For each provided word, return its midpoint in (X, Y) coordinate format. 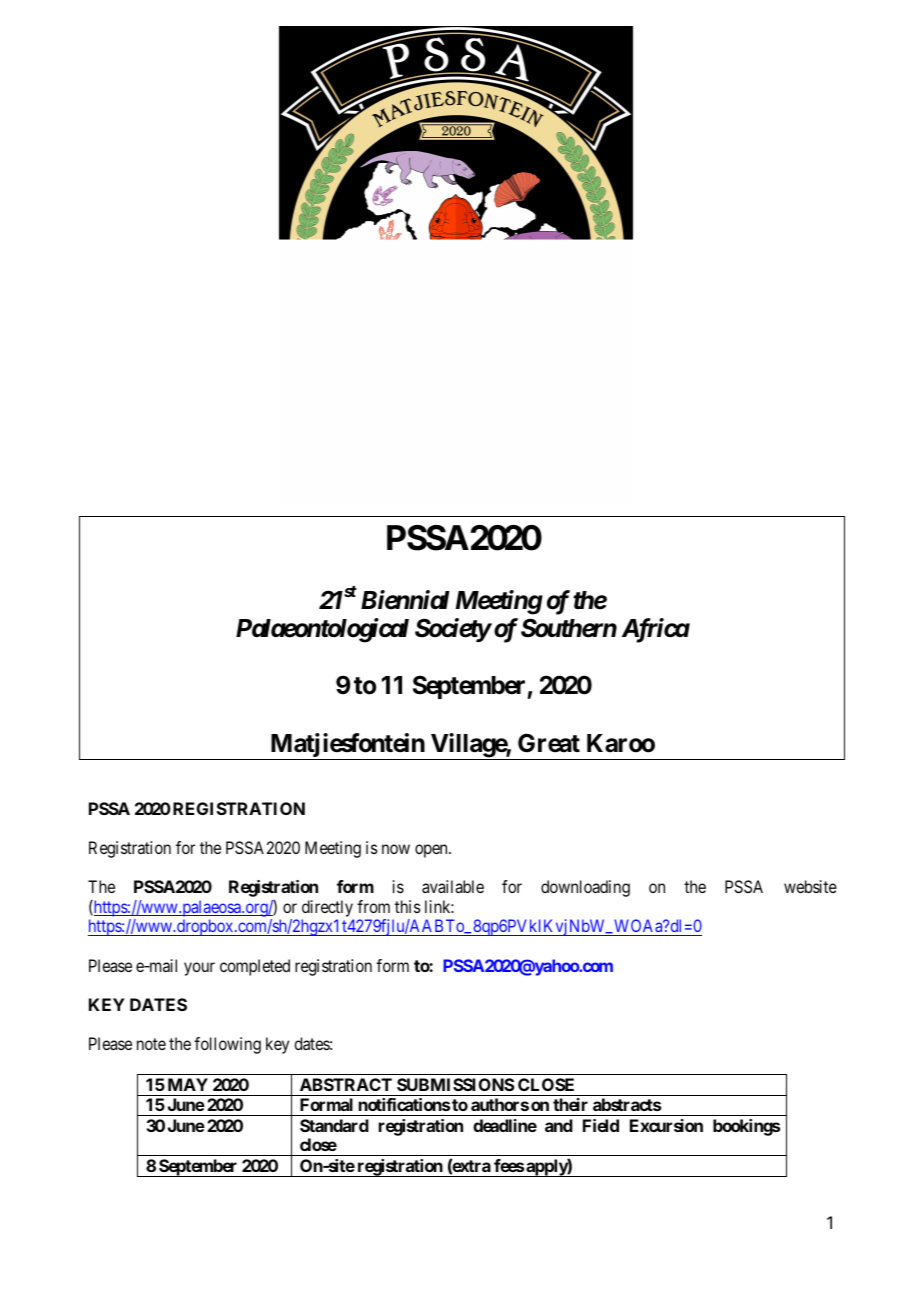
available (453, 886)
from (373, 906)
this (408, 906)
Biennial (405, 600)
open (432, 851)
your (199, 969)
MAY (188, 1084)
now (396, 849)
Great (549, 743)
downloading (585, 888)
